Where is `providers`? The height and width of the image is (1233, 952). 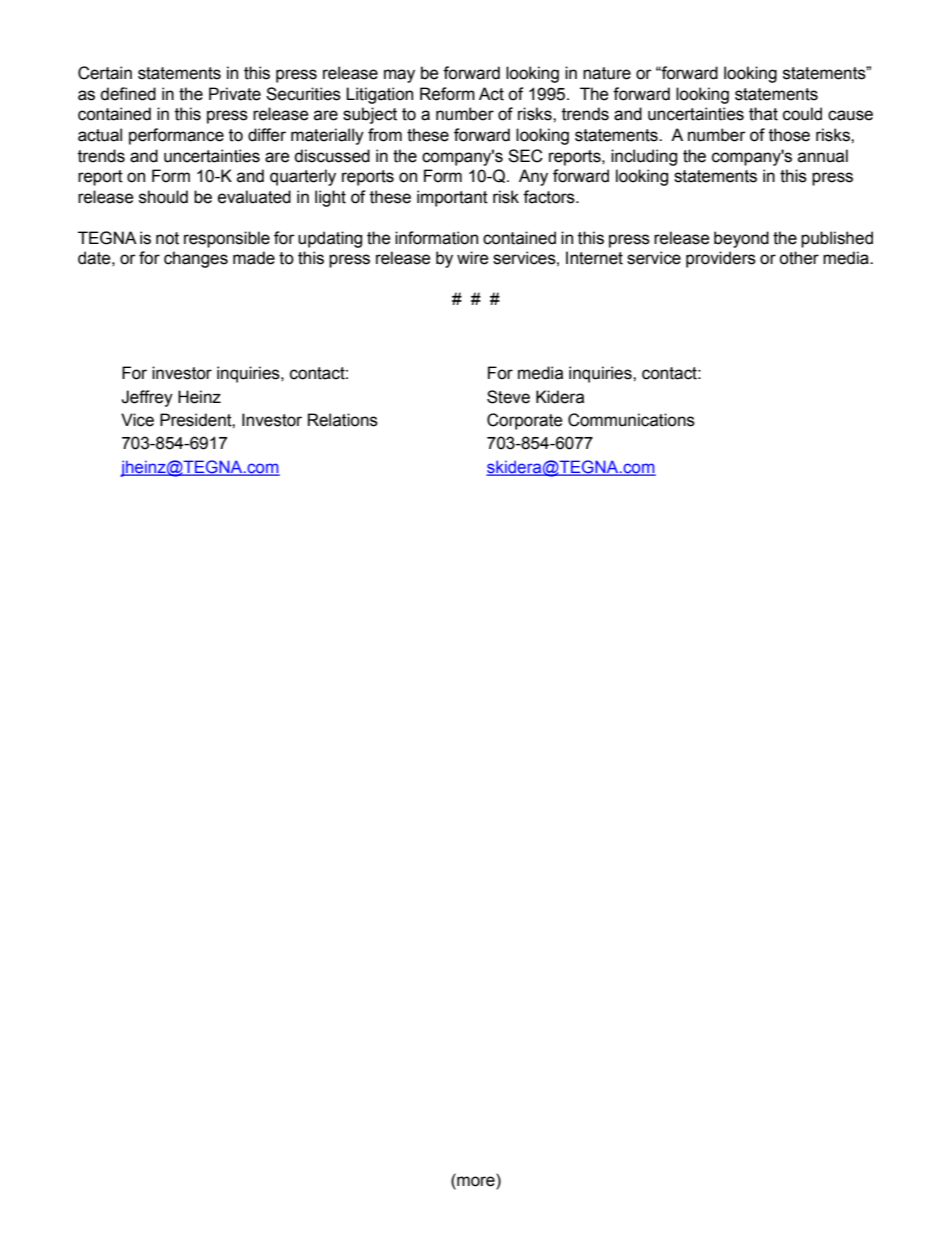 providers is located at coordinates (721, 259).
